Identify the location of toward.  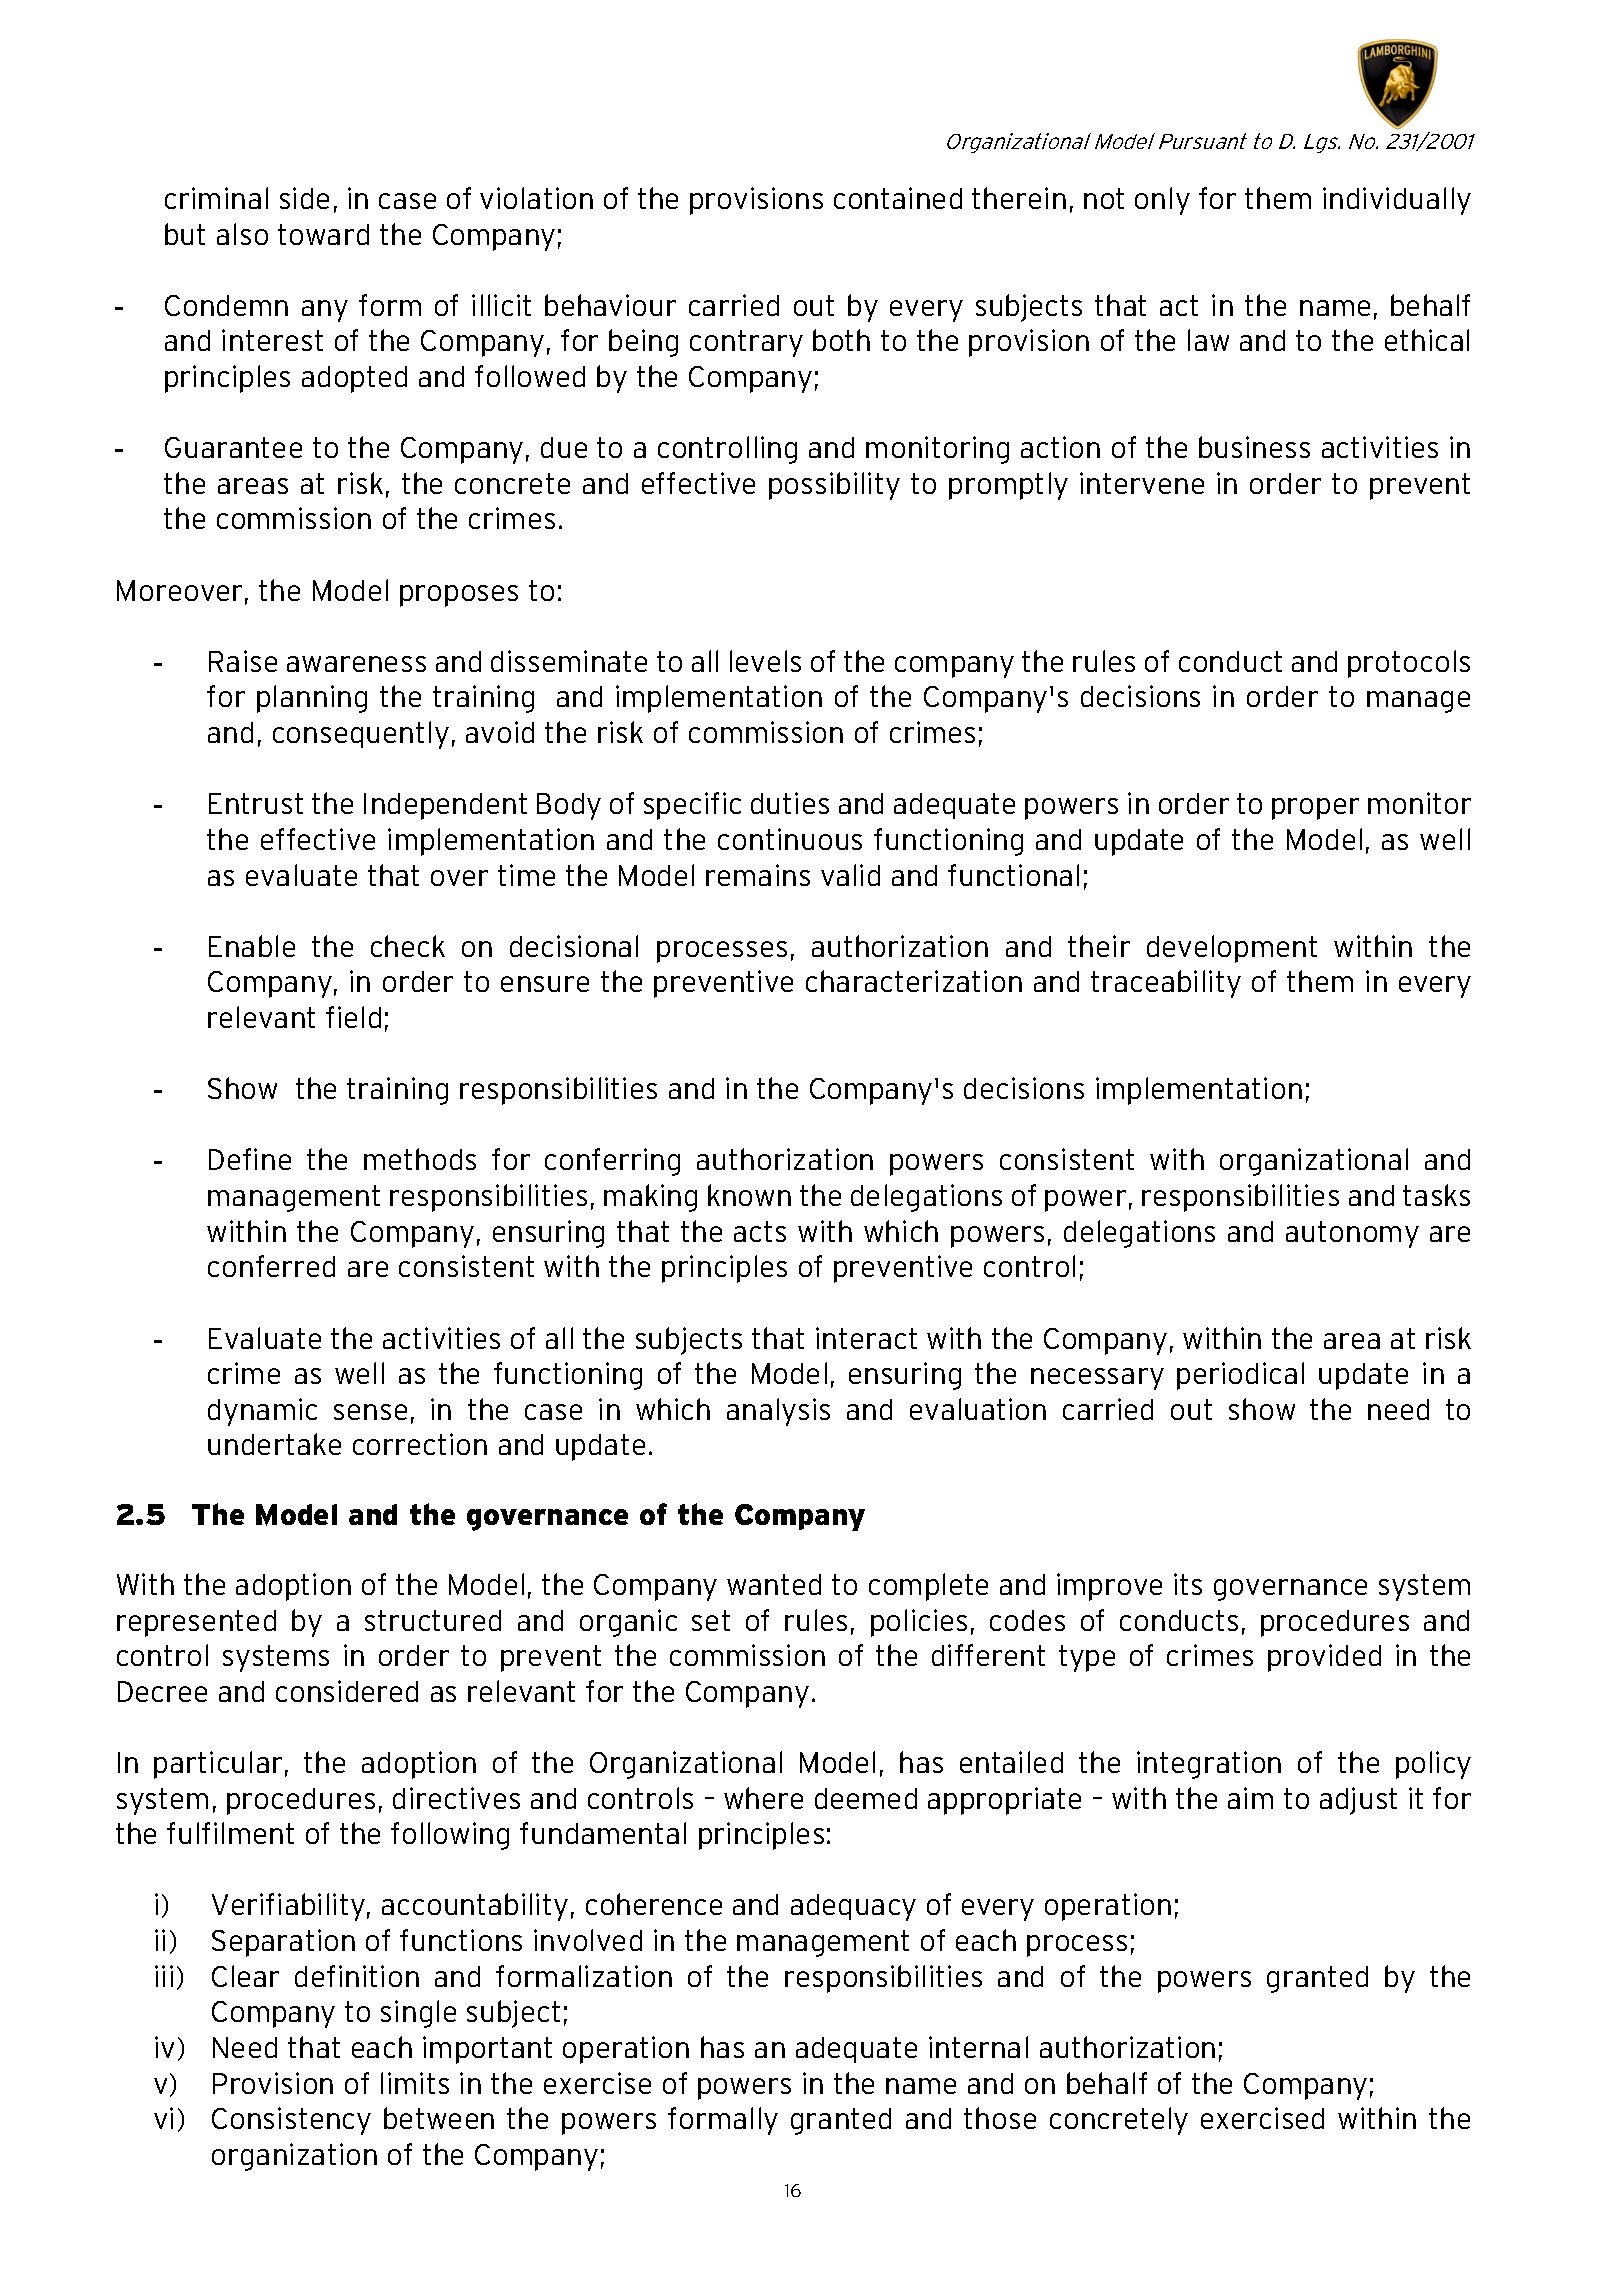
(323, 234).
